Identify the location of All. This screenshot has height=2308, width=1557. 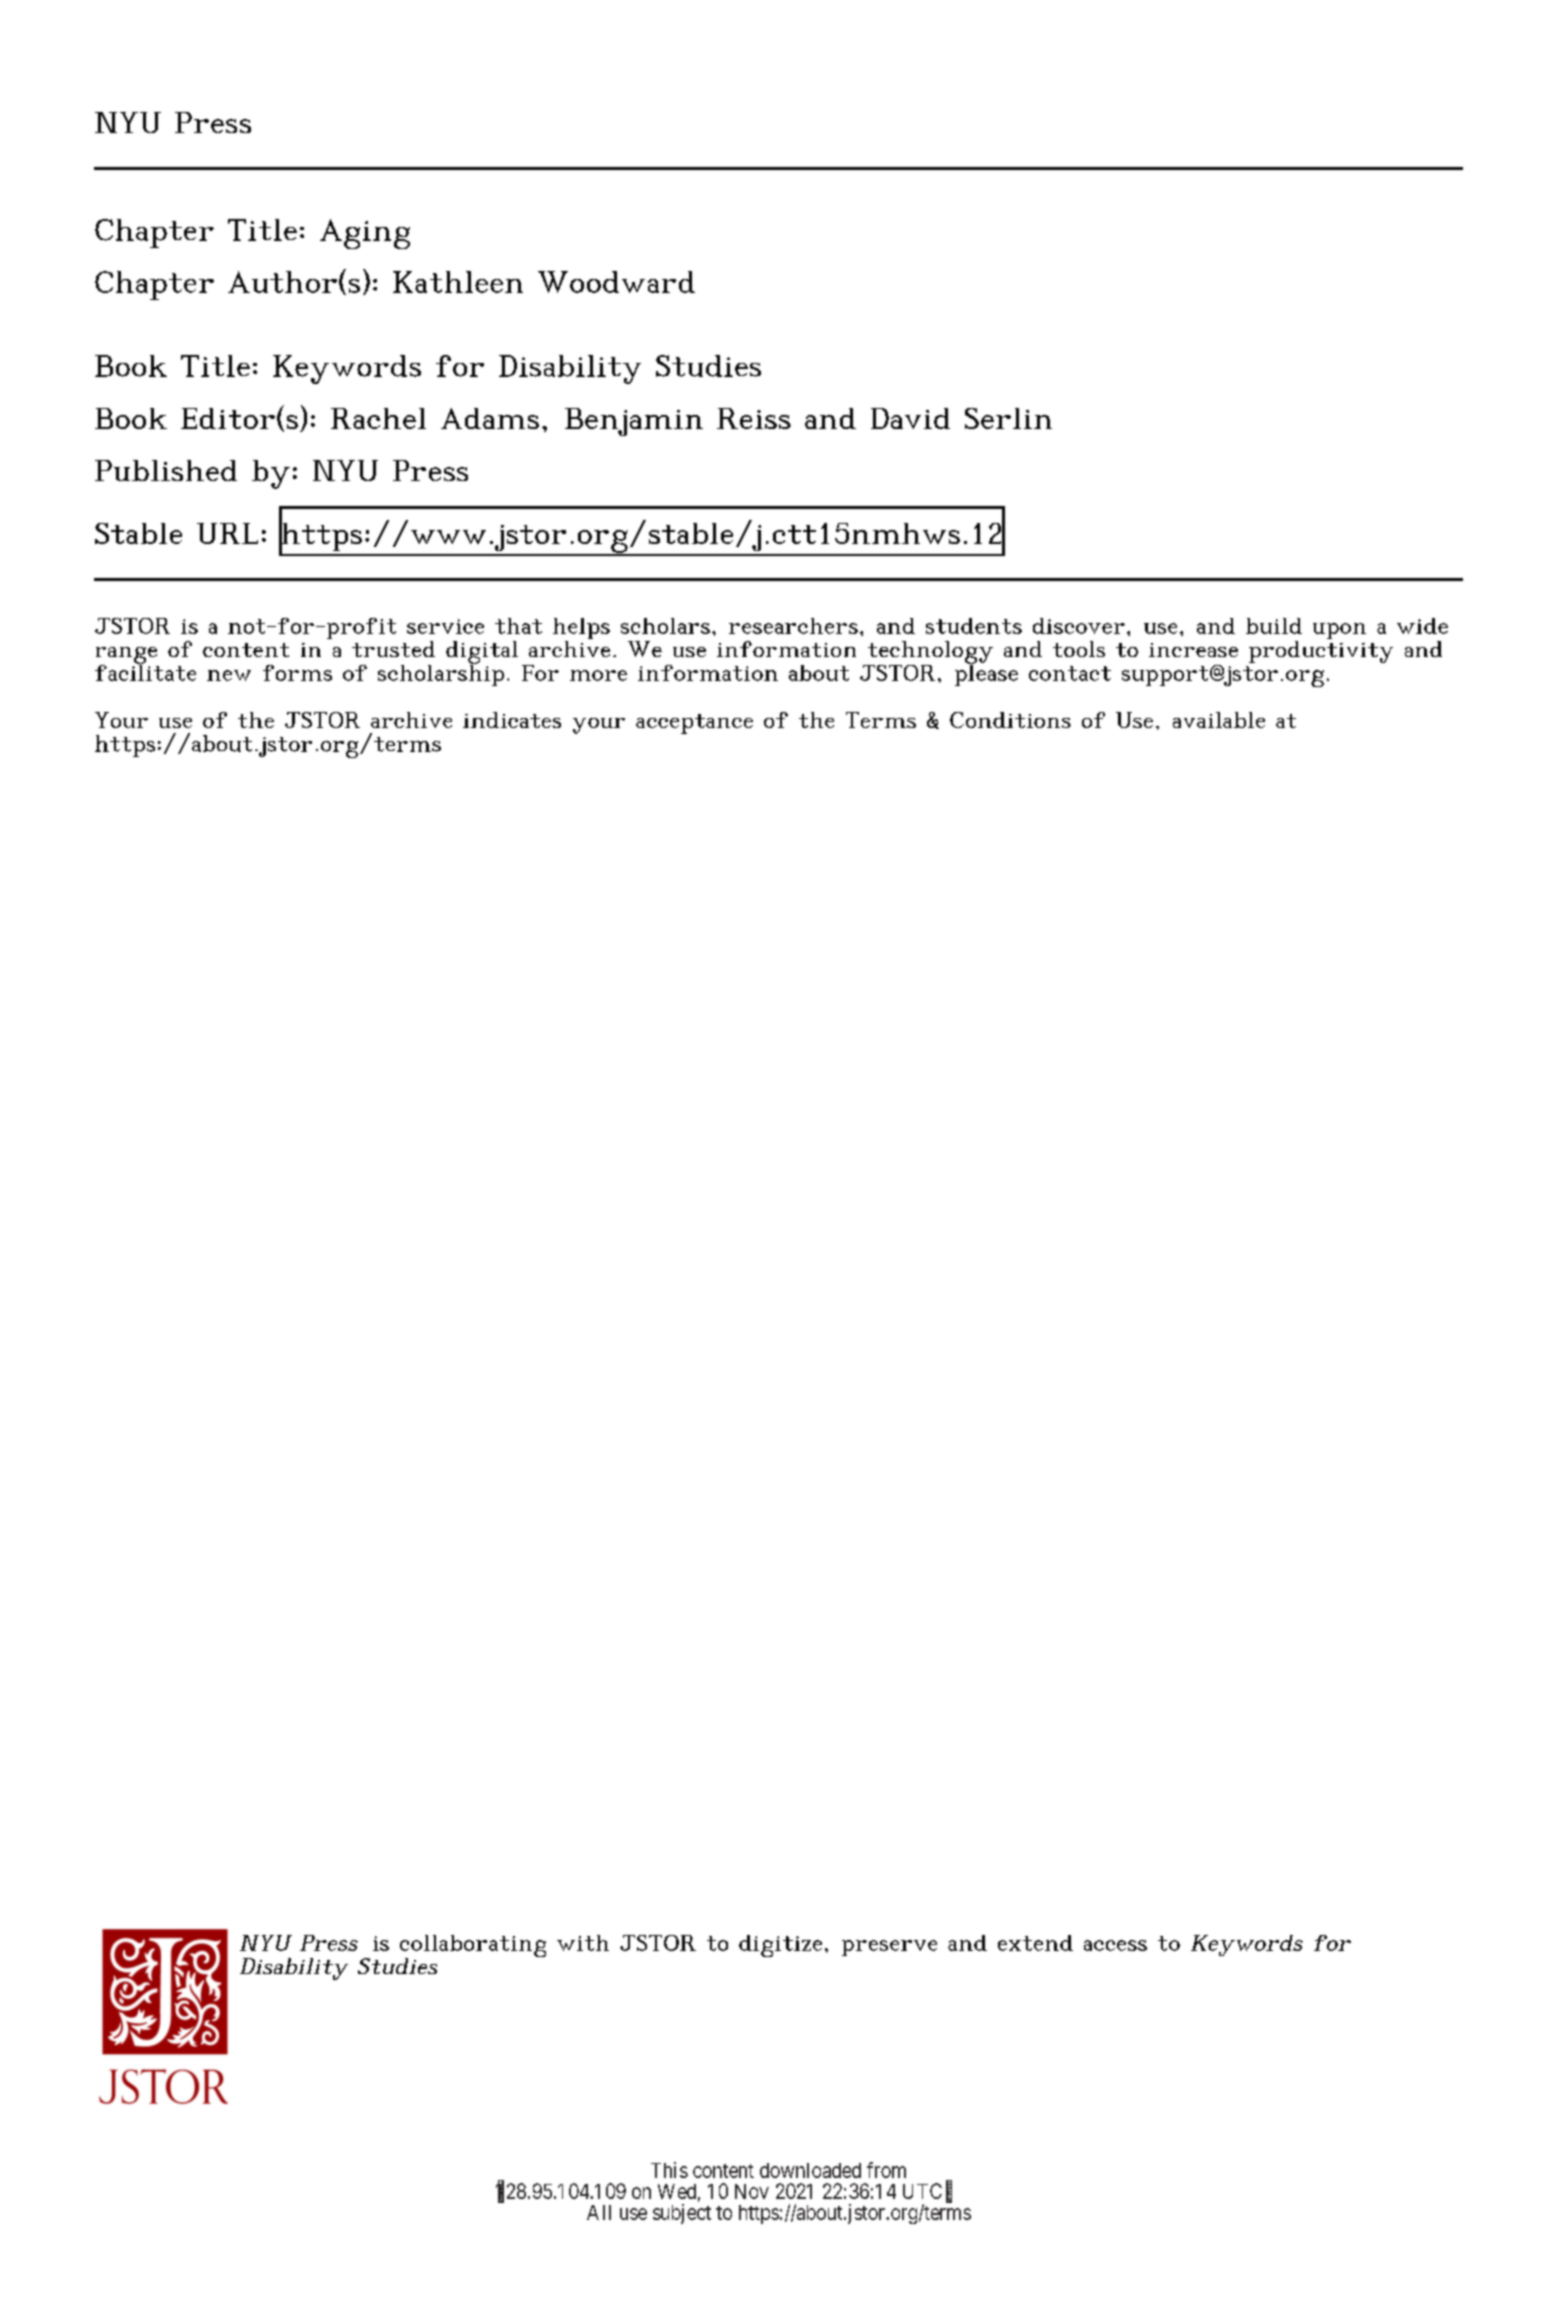
(599, 2212).
